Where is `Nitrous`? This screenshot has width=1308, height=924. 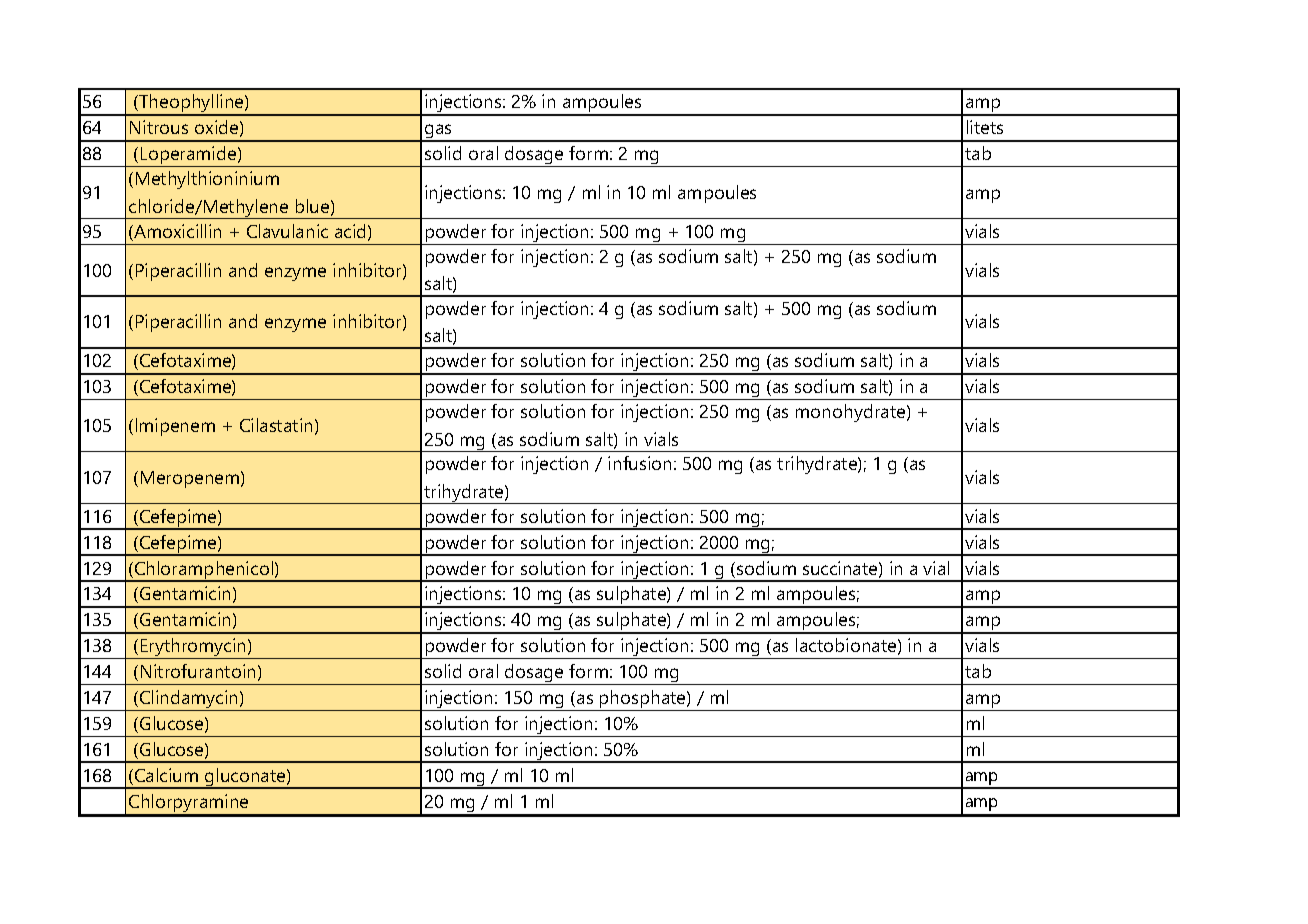 Nitrous is located at coordinates (159, 127).
